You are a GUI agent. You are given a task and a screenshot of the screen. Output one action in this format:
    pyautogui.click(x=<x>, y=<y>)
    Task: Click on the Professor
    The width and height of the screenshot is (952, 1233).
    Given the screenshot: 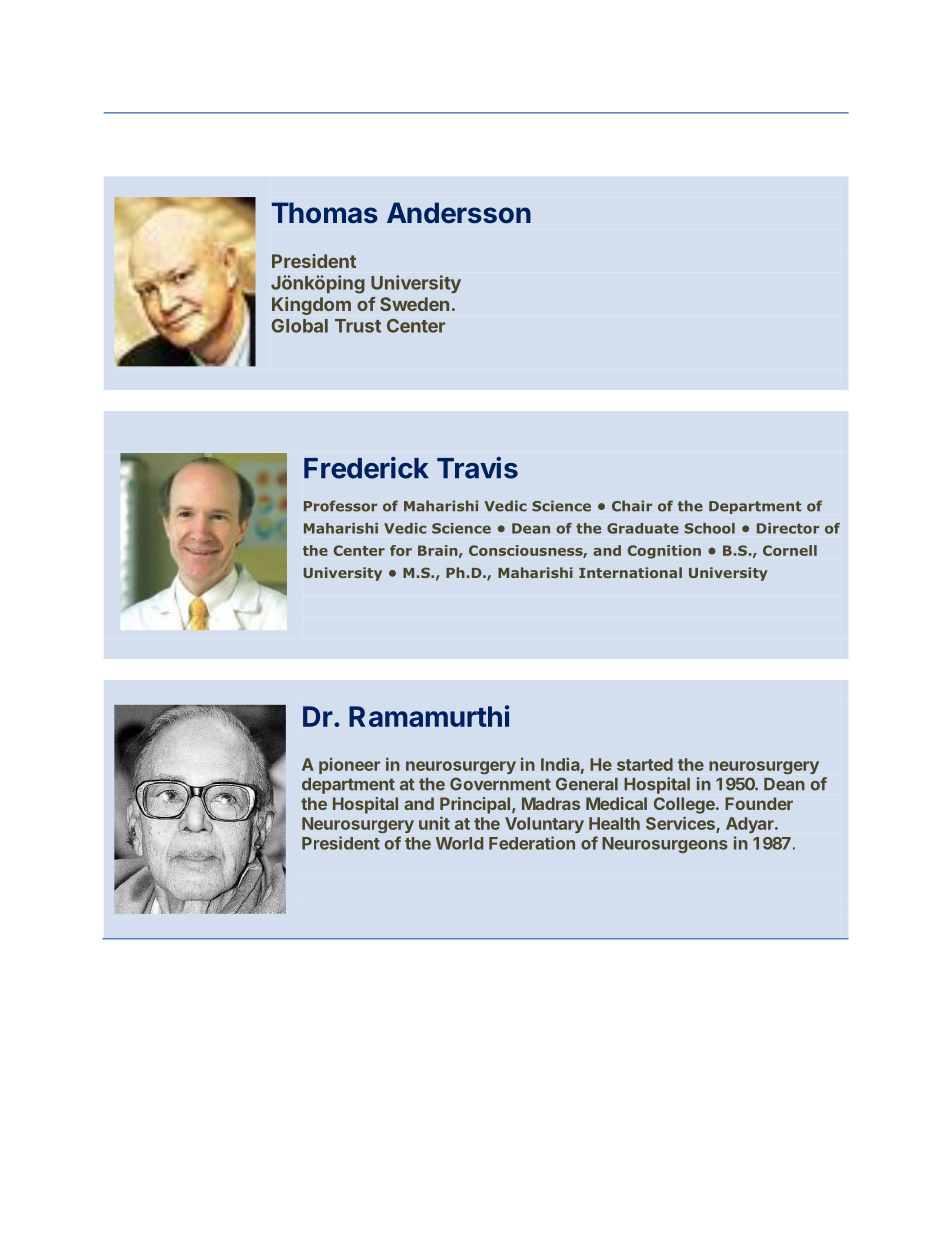 What is the action you would take?
    pyautogui.click(x=340, y=506)
